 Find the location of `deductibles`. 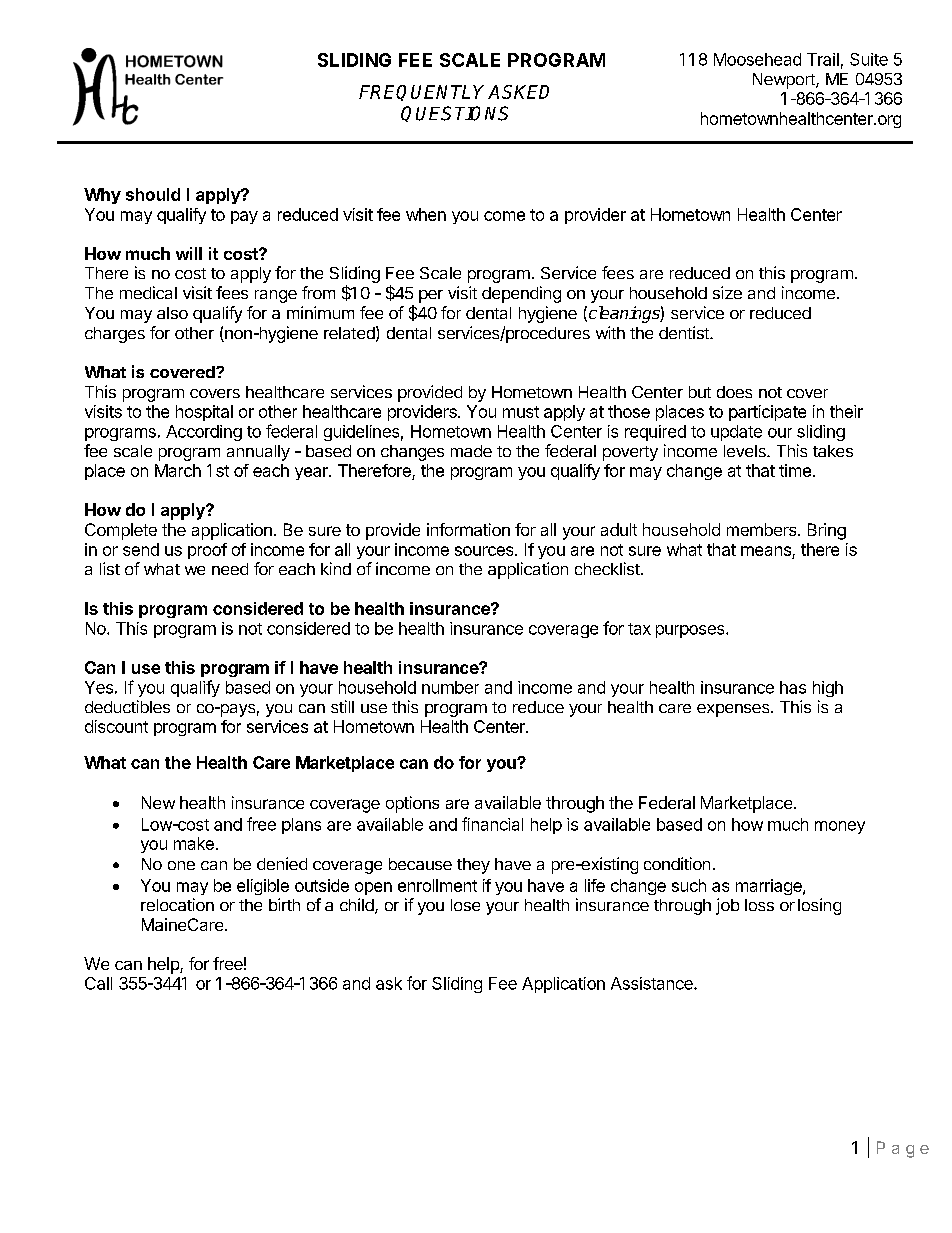

deductibles is located at coordinates (127, 706).
